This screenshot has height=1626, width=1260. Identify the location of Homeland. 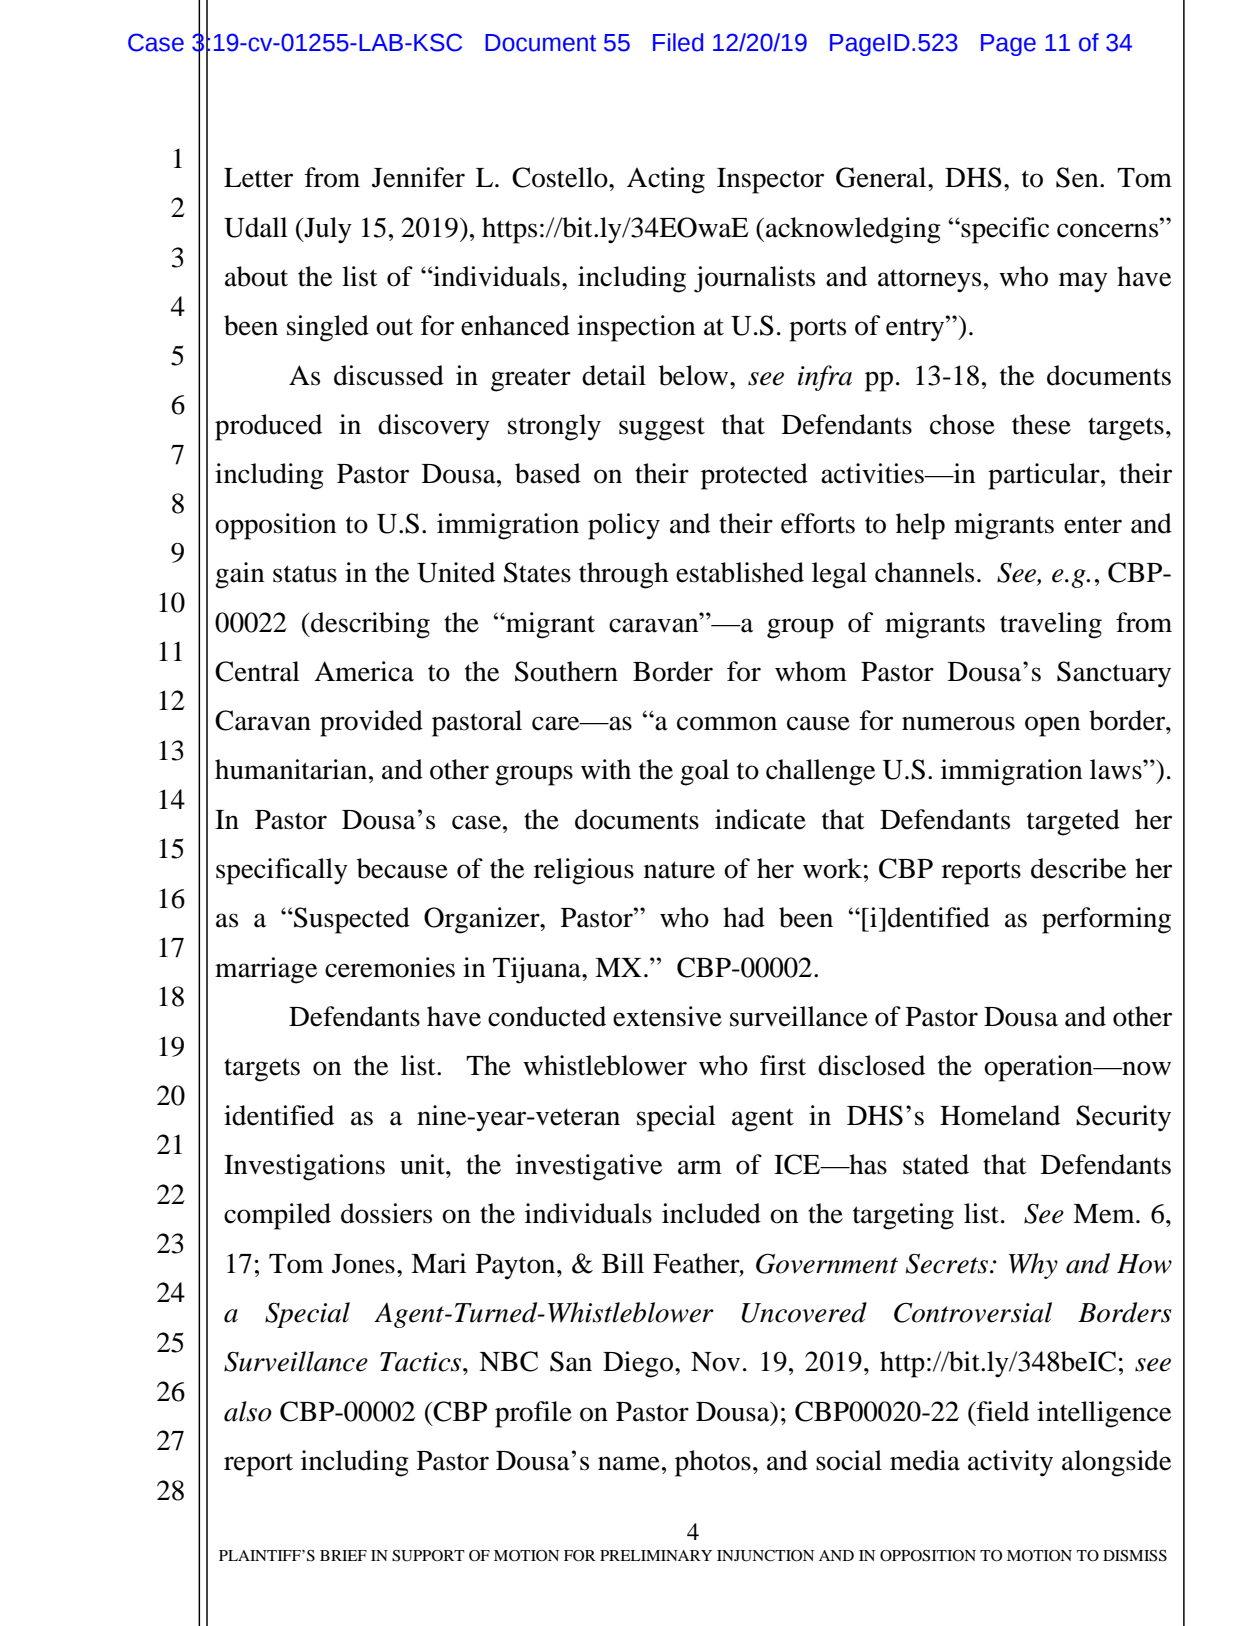
(1000, 1115).
